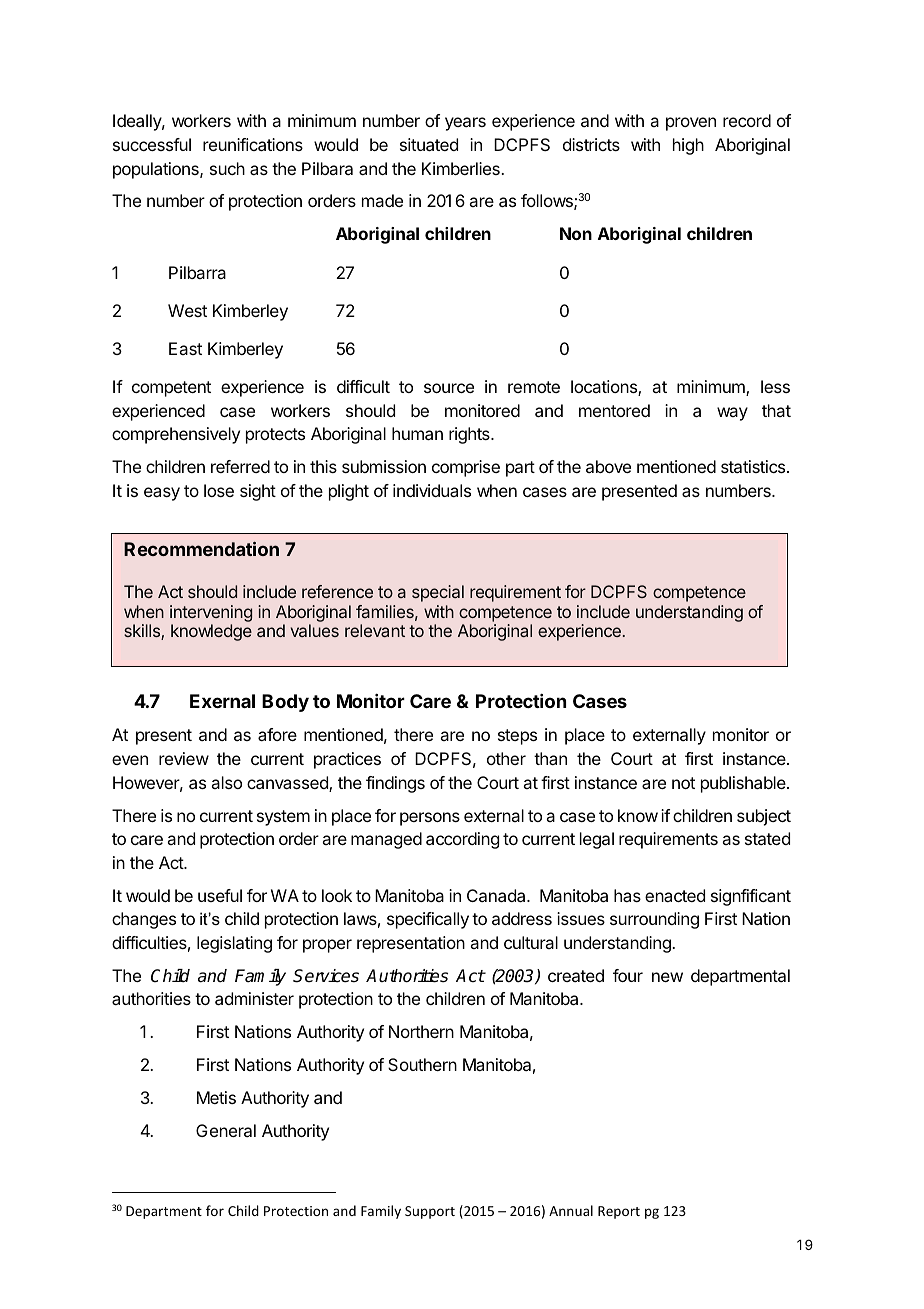  I want to click on Report, so click(619, 1212).
